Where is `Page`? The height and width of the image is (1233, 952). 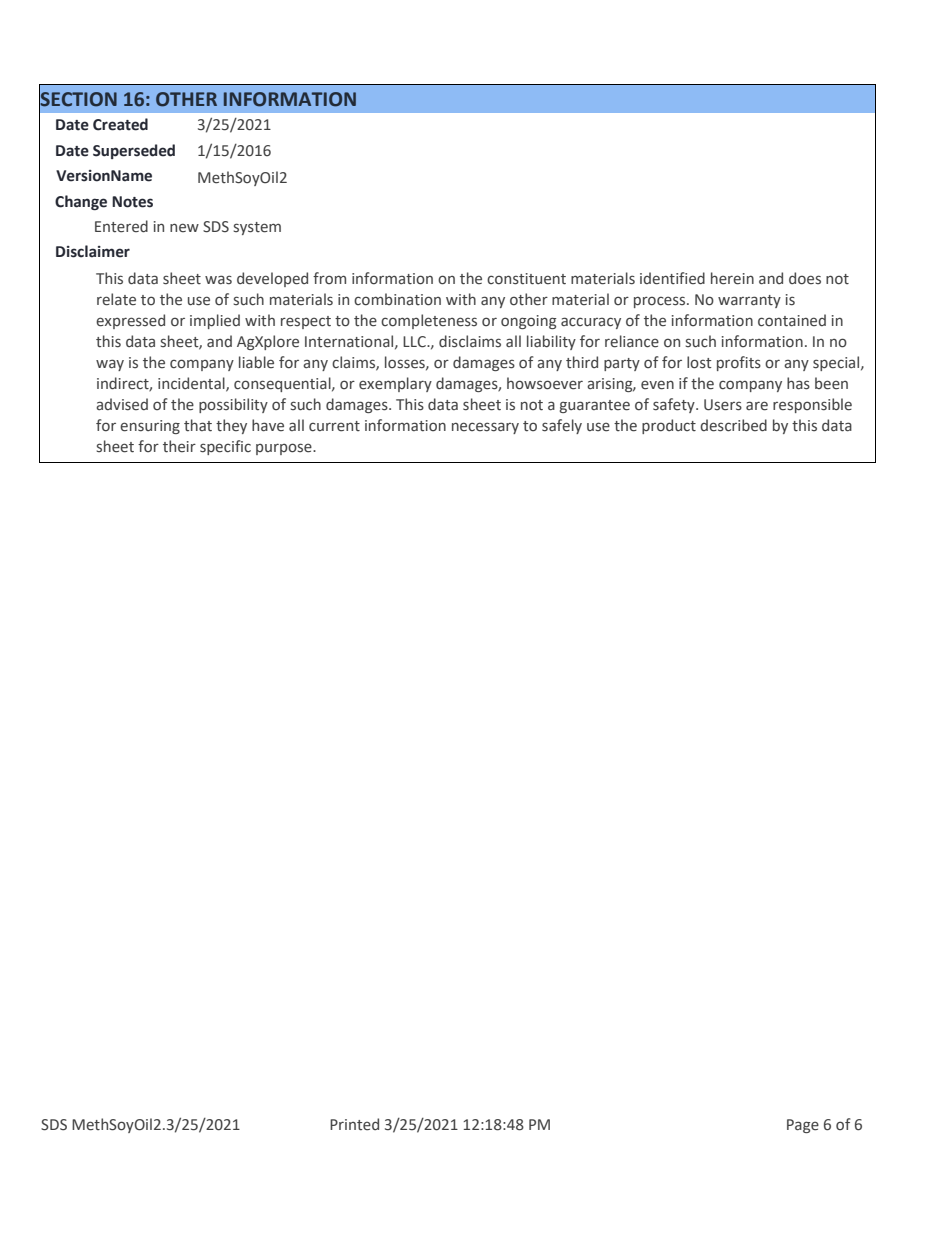 Page is located at coordinates (803, 1126).
